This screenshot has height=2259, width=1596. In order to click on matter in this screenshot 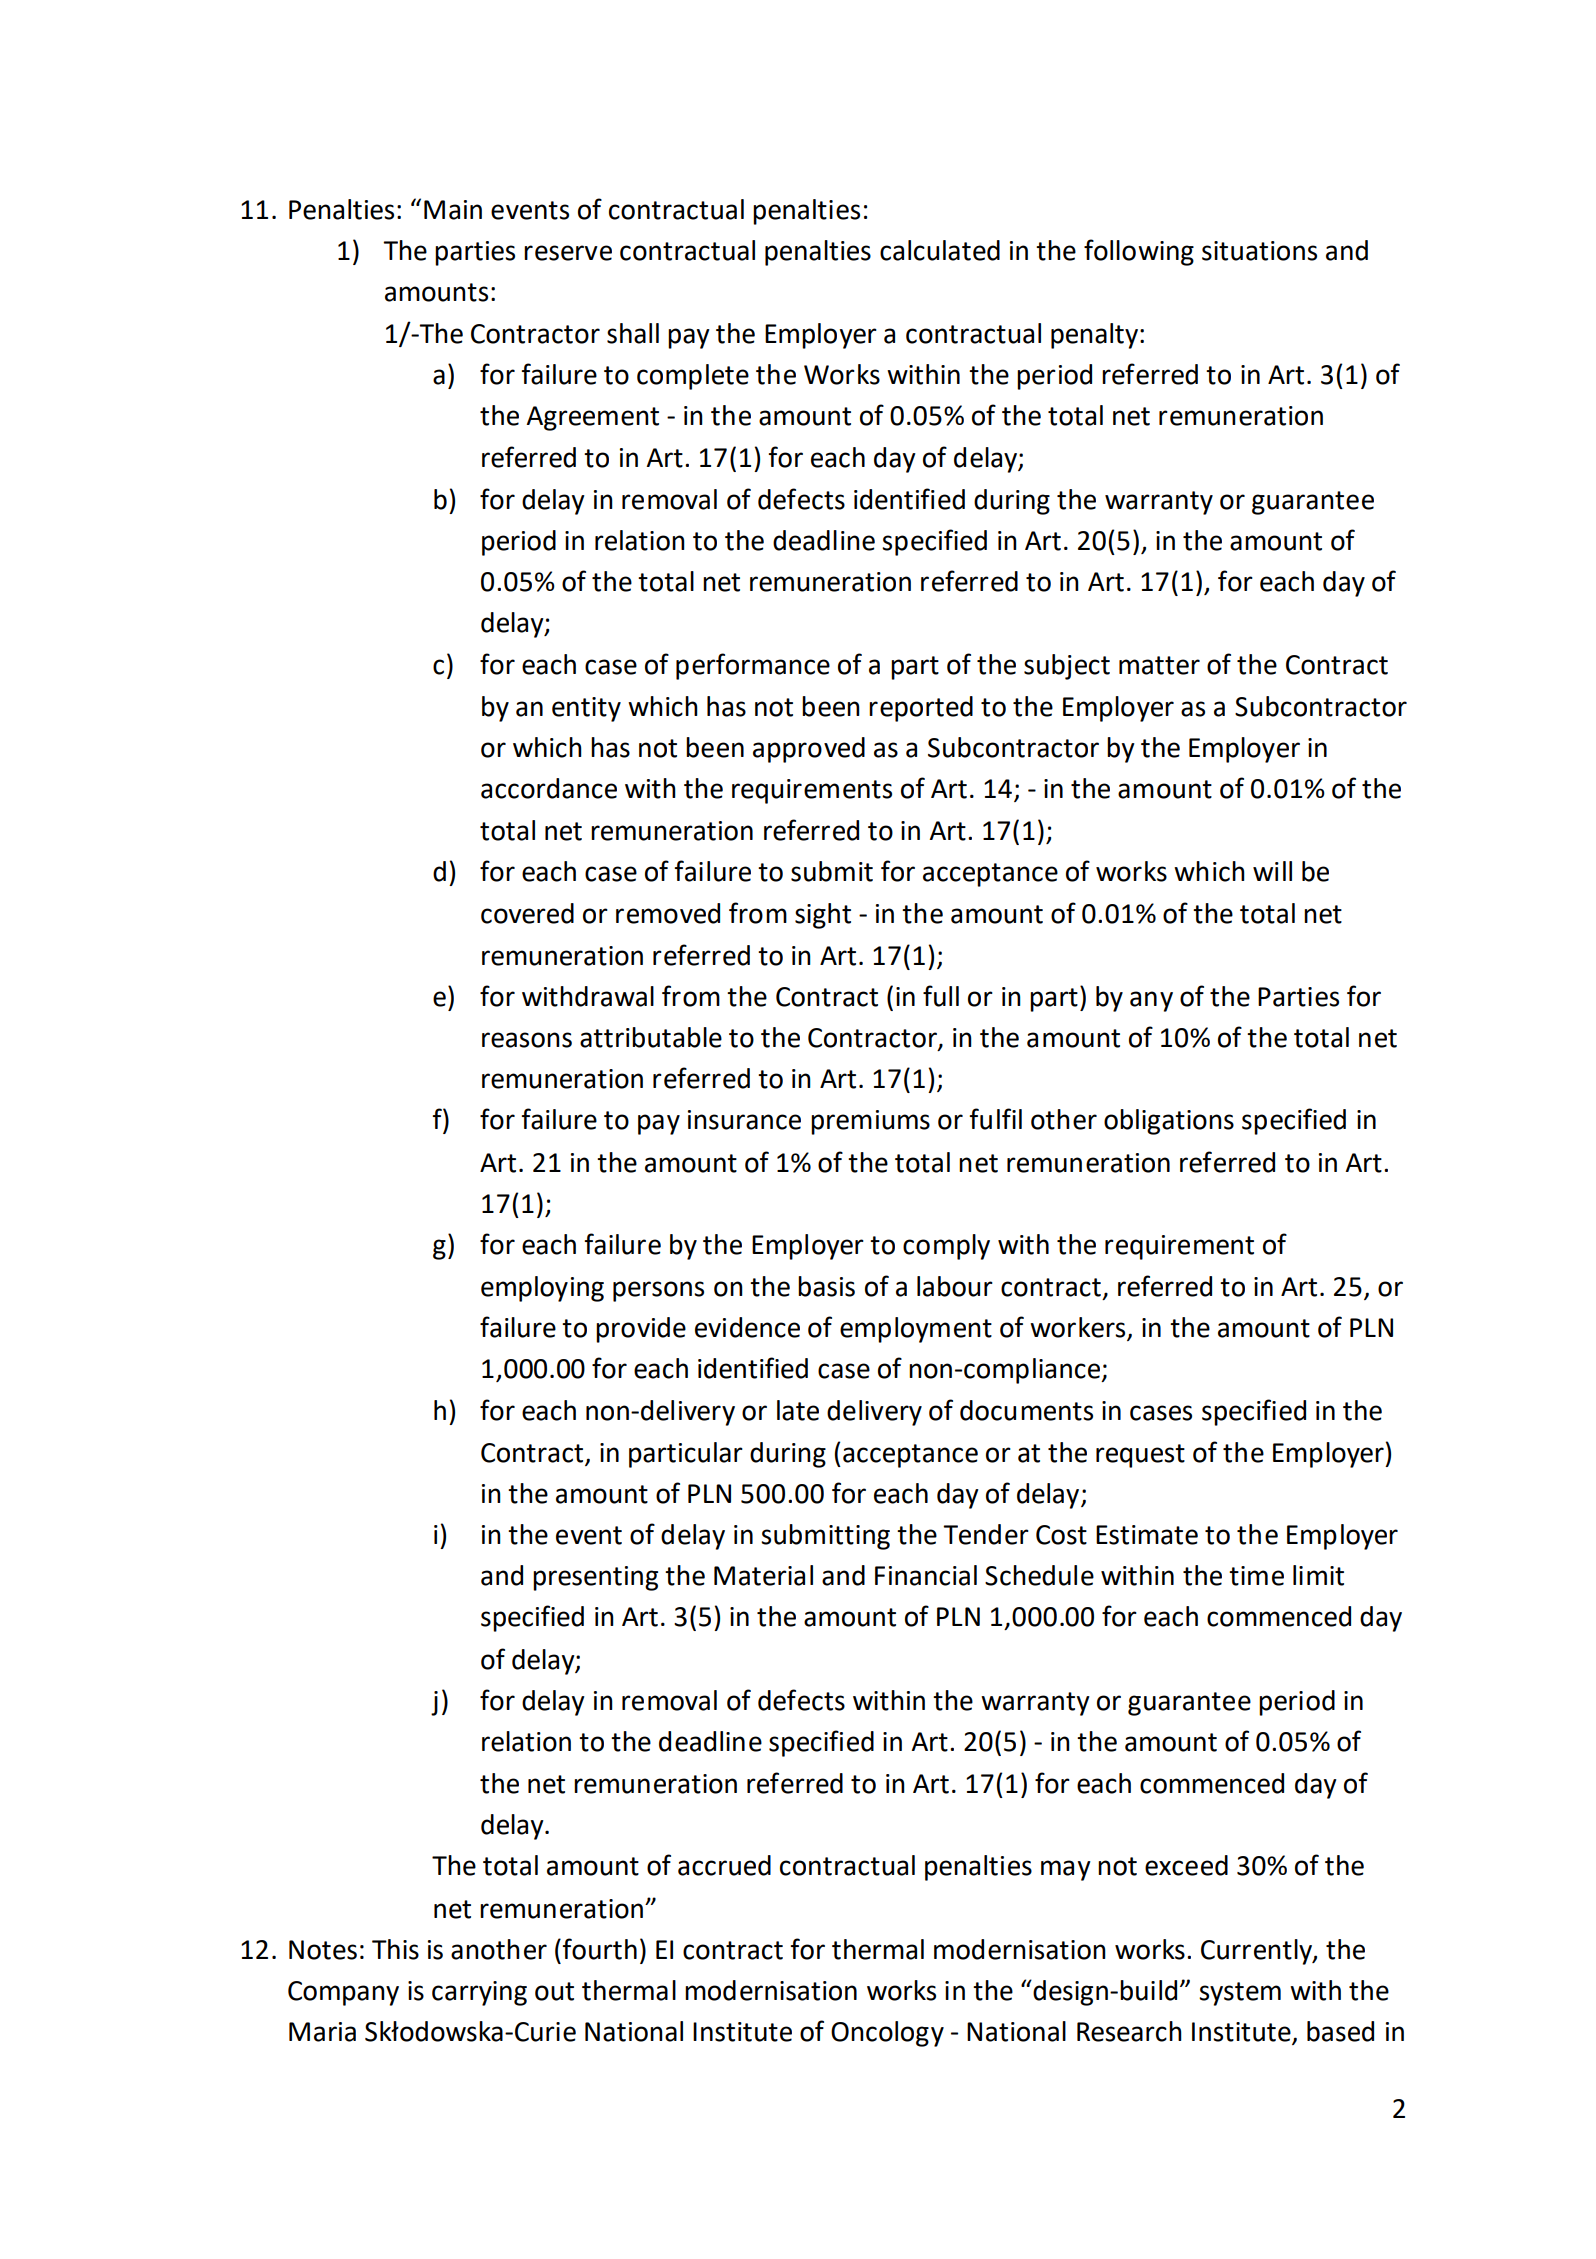, I will do `click(1159, 665)`.
